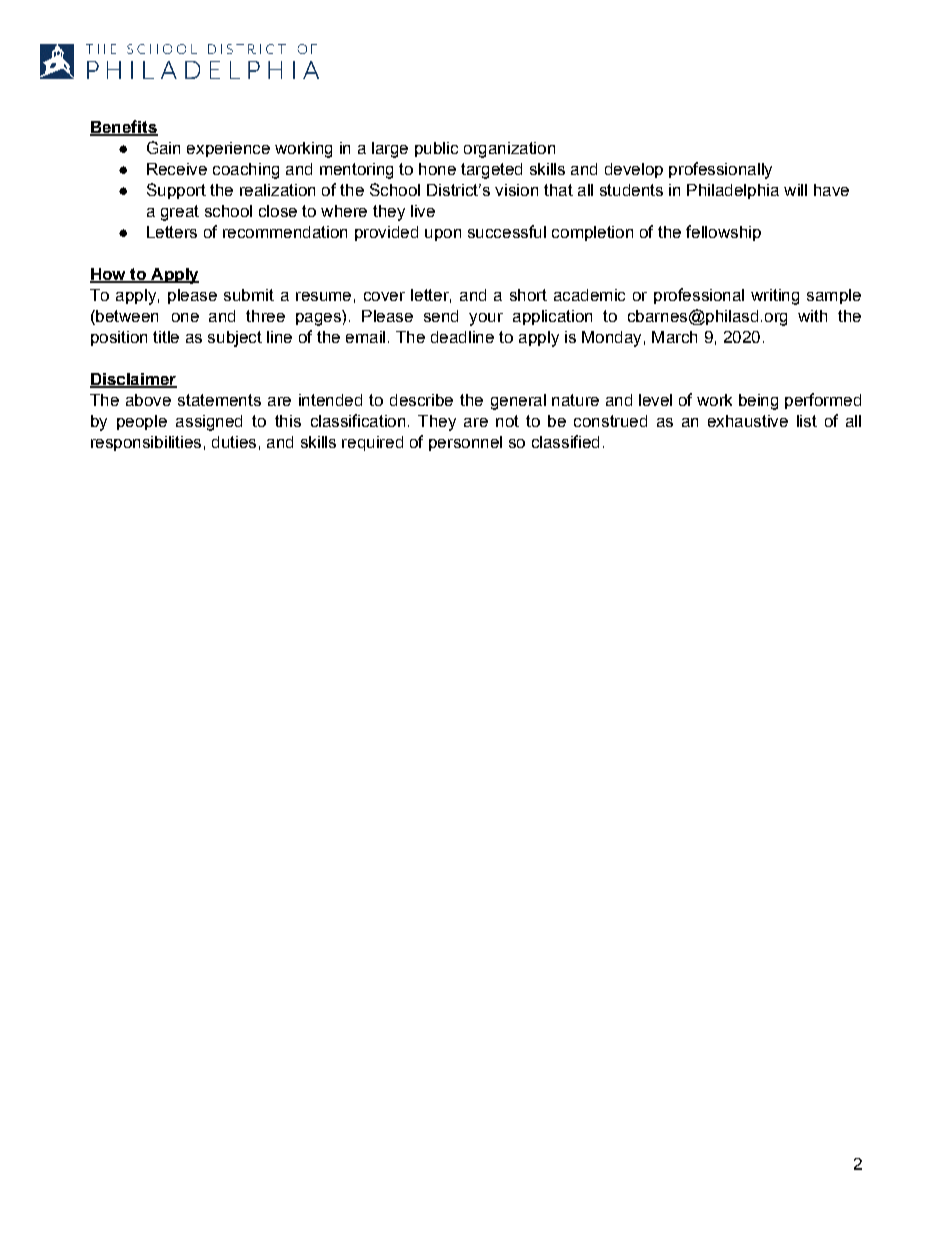 The height and width of the image is (1233, 952). What do you see at coordinates (180, 213) in the image?
I see `great` at bounding box center [180, 213].
